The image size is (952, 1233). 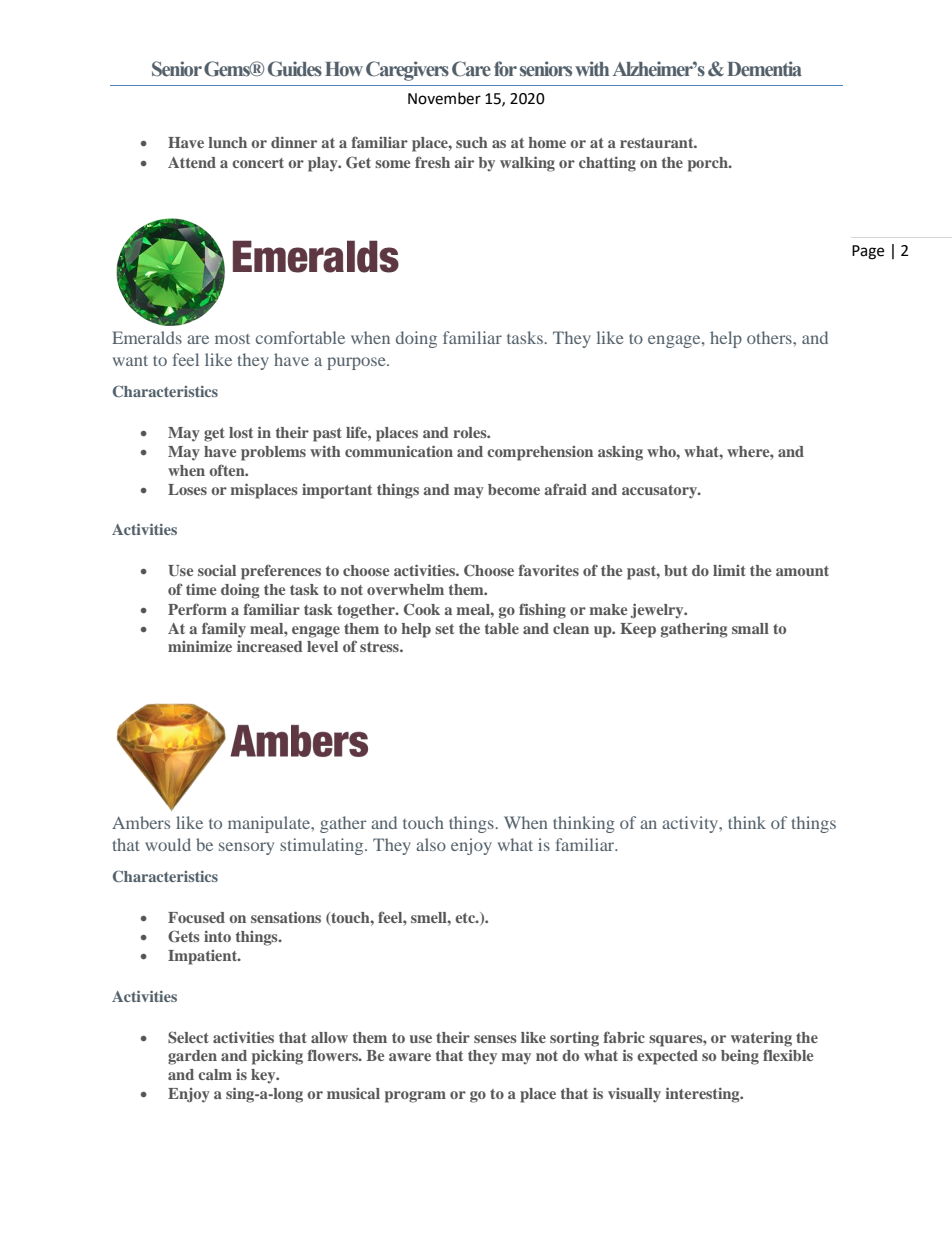 I want to click on Dementia, so click(x=764, y=69).
